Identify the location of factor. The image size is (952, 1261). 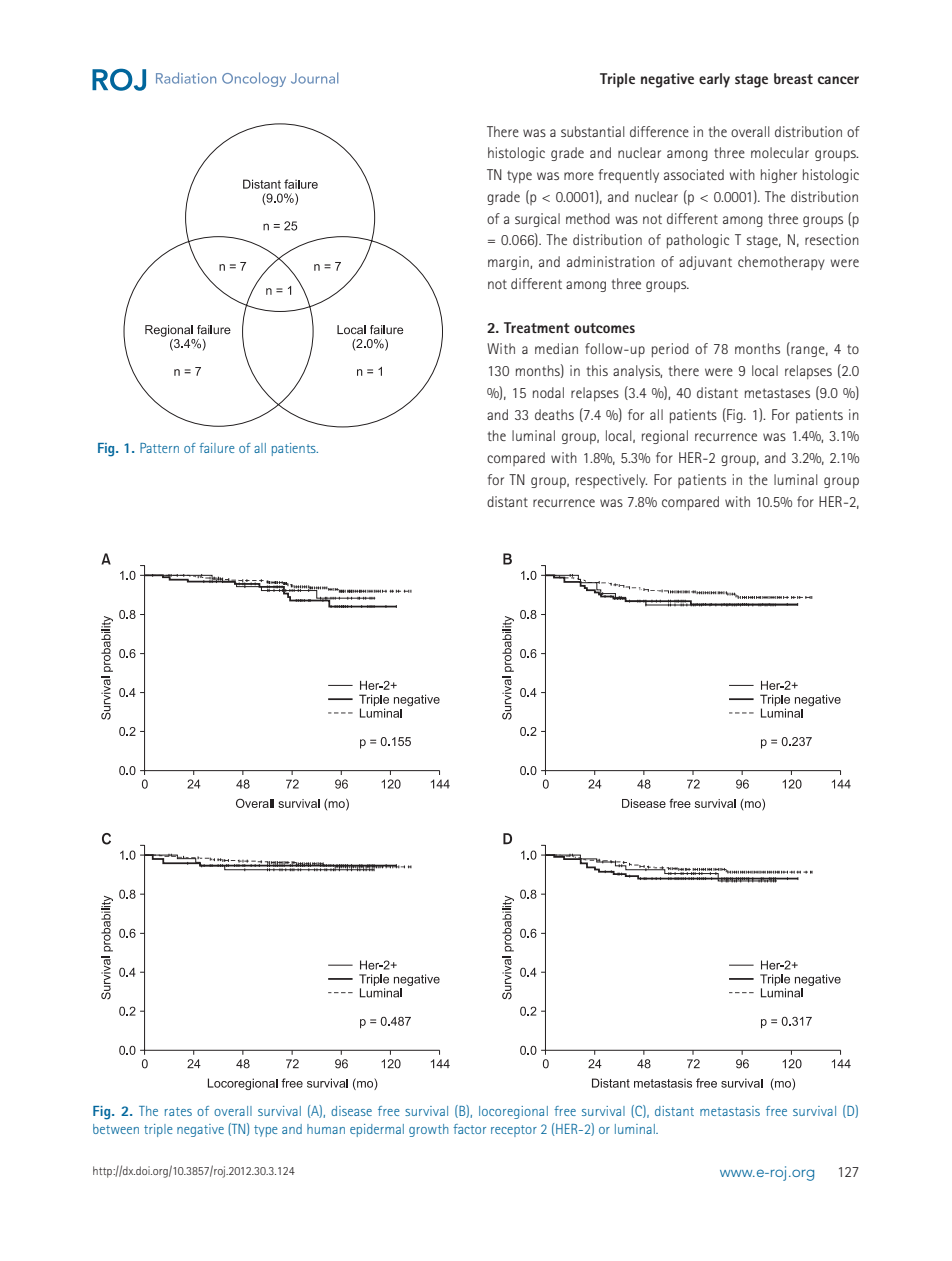
(469, 1129).
